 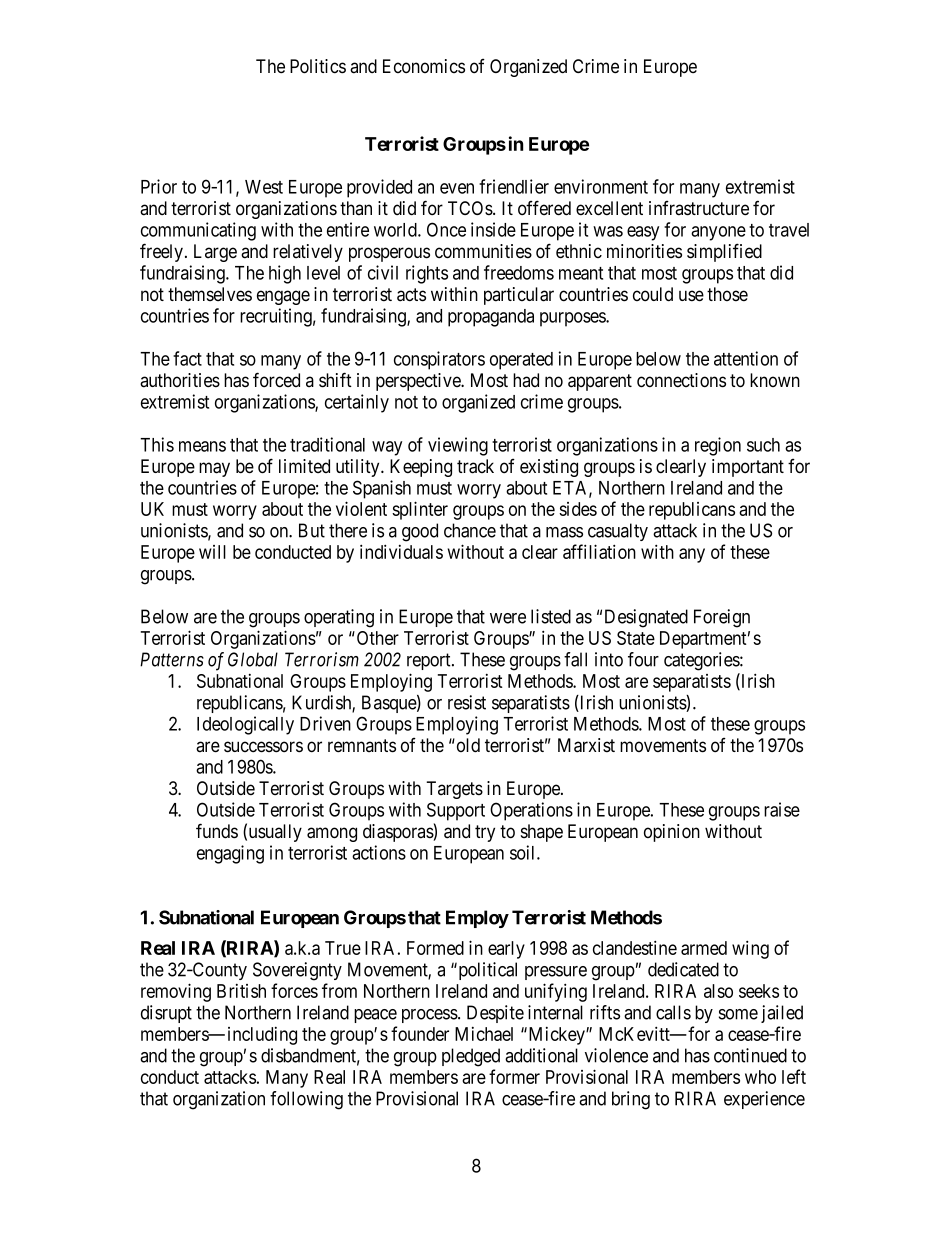 What do you see at coordinates (318, 66) in the image?
I see `Politics` at bounding box center [318, 66].
